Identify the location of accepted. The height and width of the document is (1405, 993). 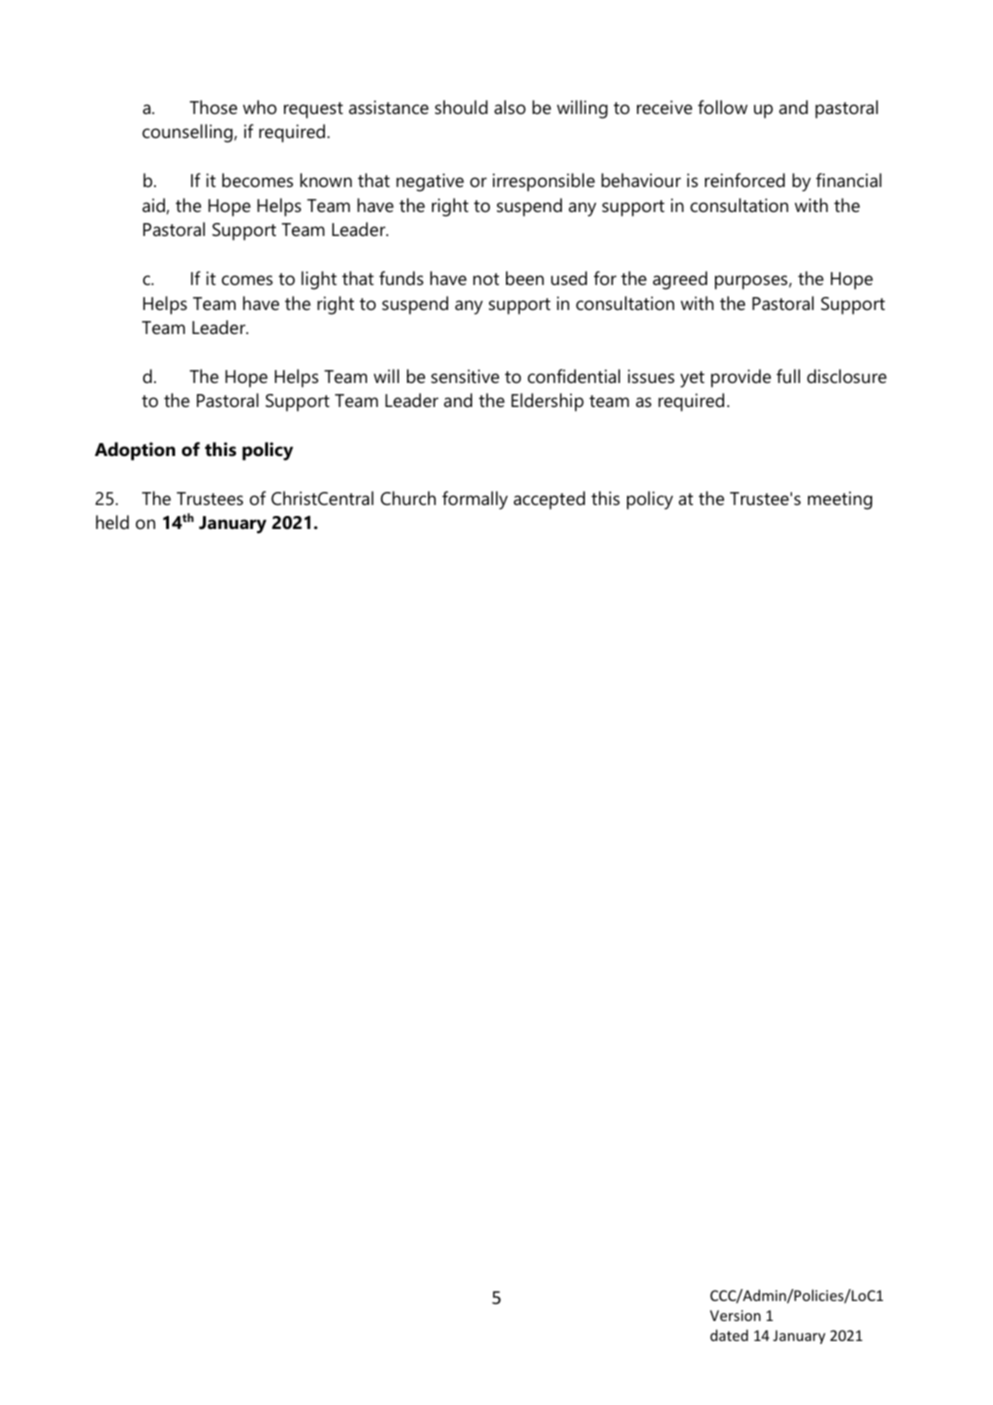
(549, 500).
